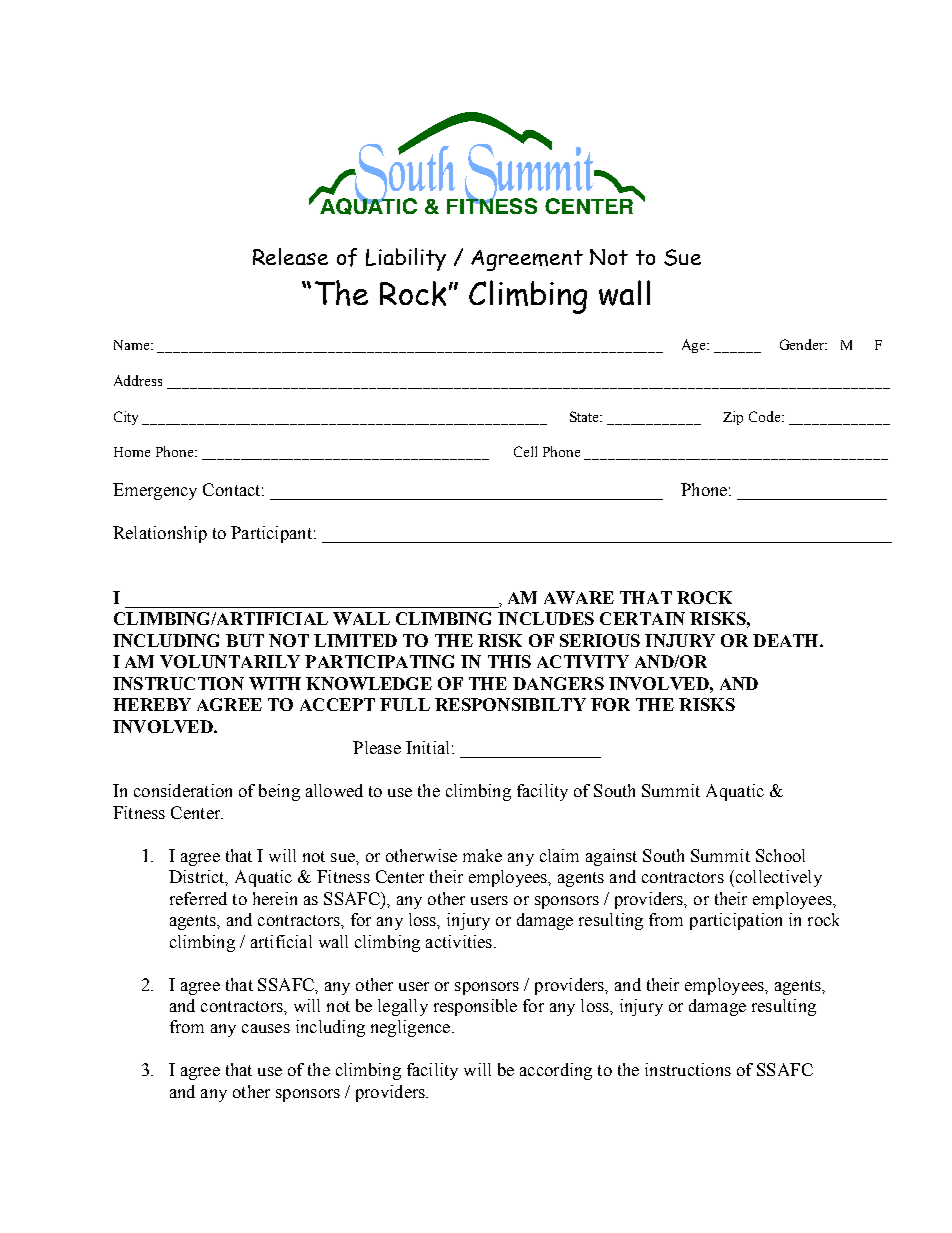 The height and width of the image is (1233, 952). What do you see at coordinates (412, 1028) in the image?
I see `negligence` at bounding box center [412, 1028].
